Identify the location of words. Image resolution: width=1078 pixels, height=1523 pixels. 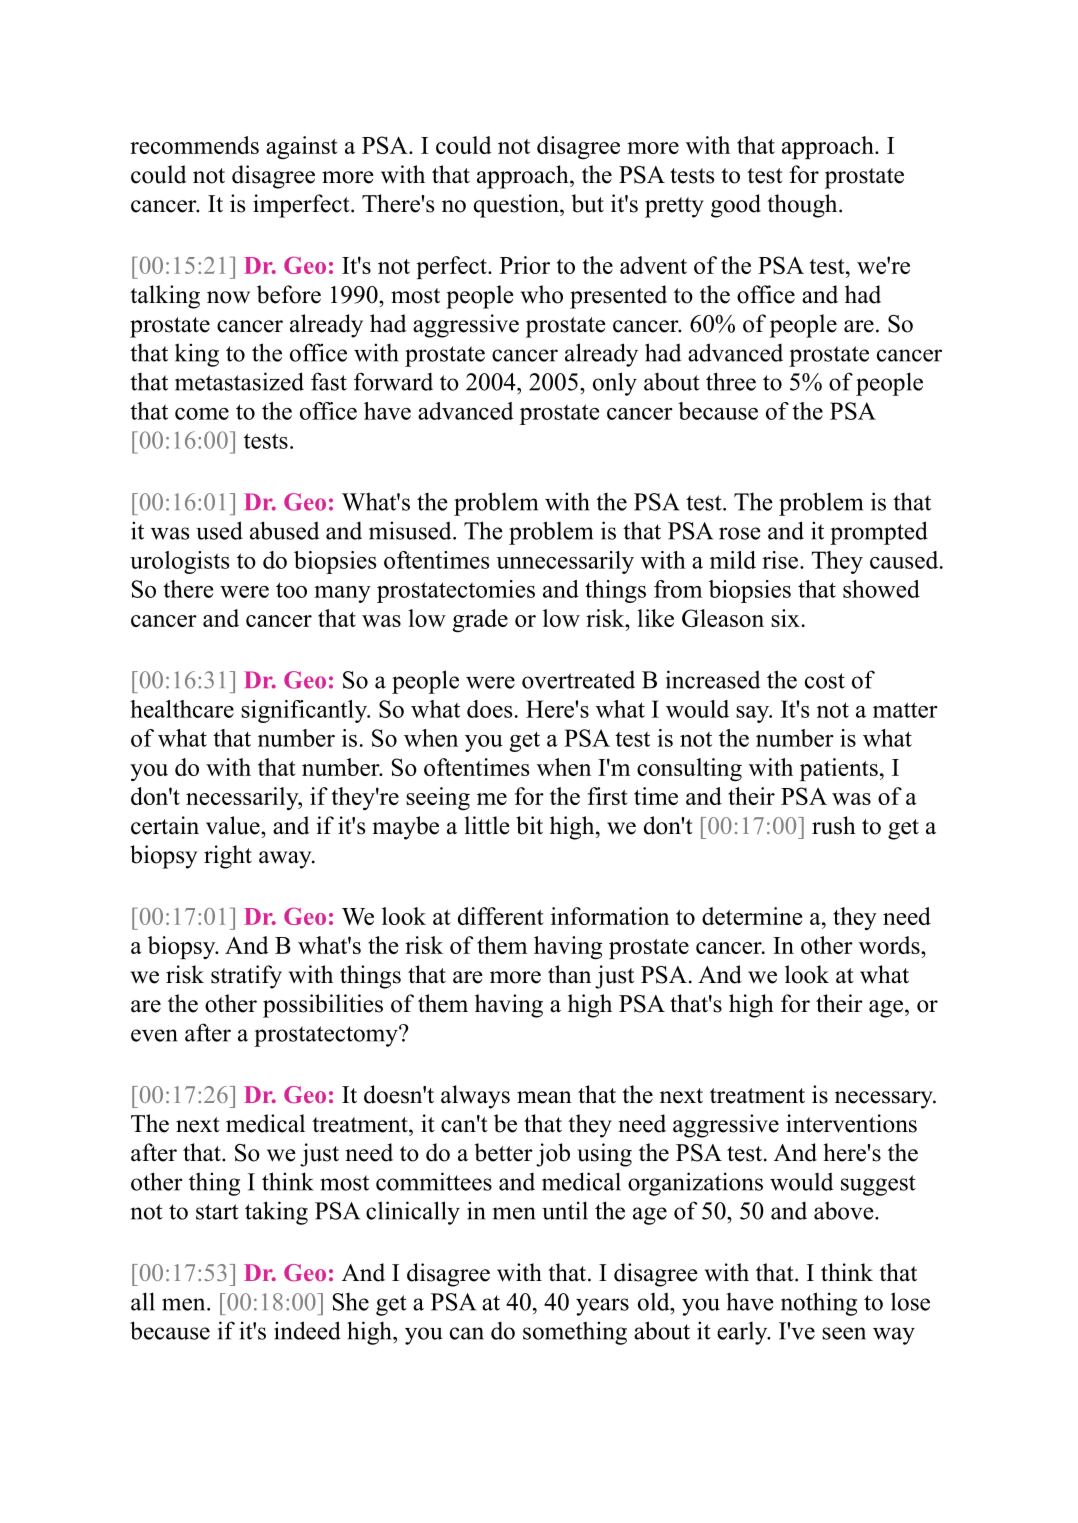
(890, 945).
